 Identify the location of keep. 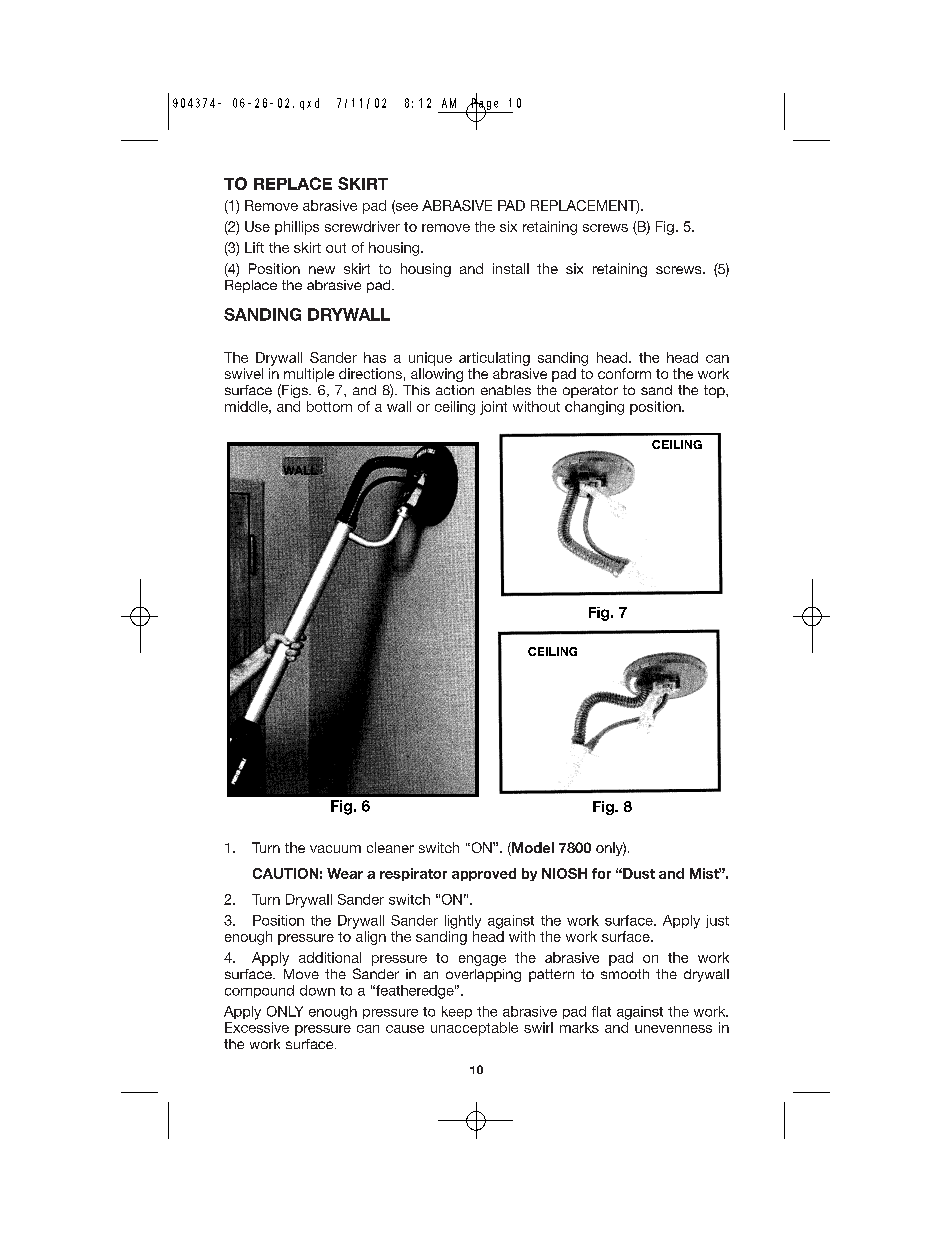
(457, 1012).
